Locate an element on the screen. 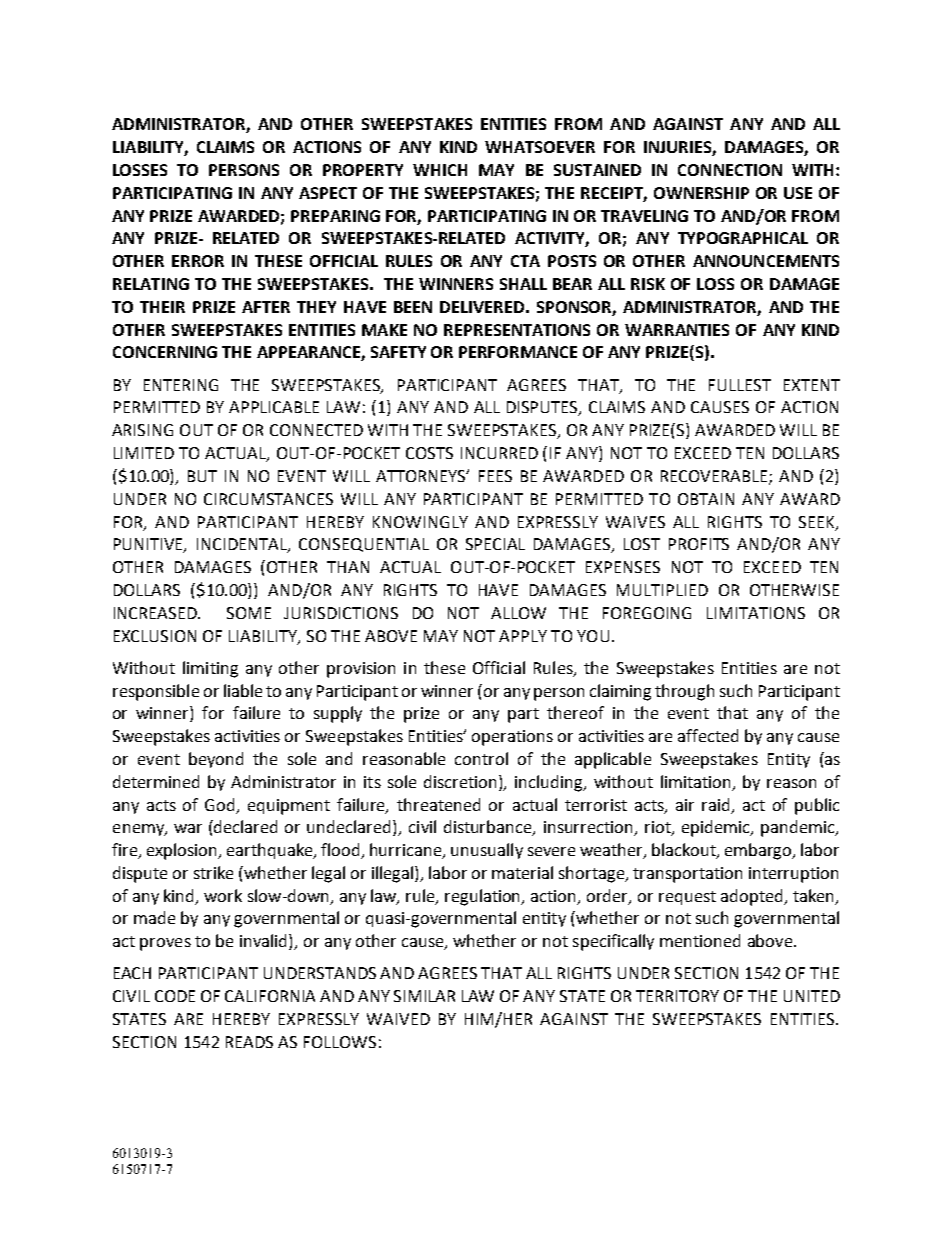  FULLEST is located at coordinates (740, 385).
